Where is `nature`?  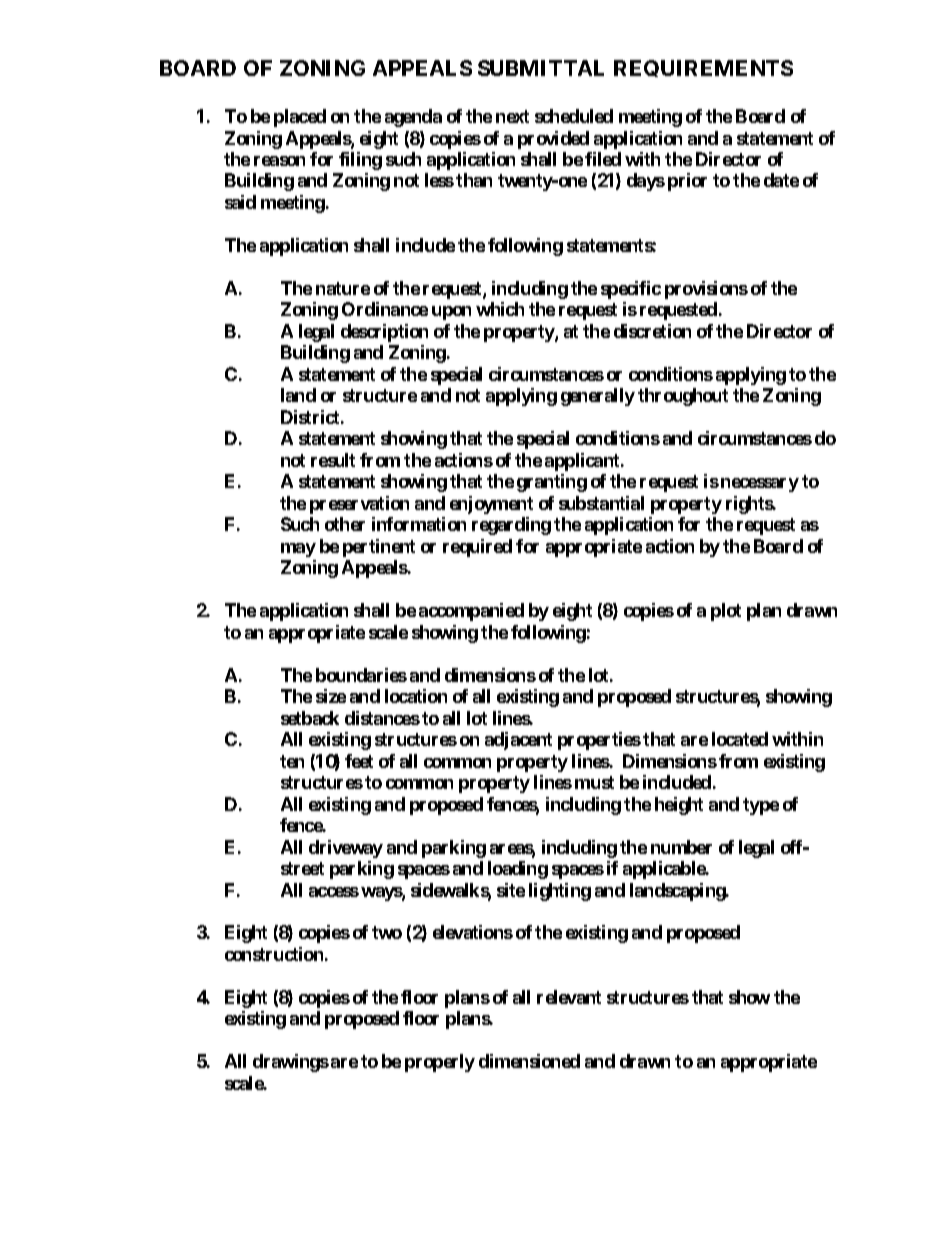 nature is located at coordinates (343, 288).
